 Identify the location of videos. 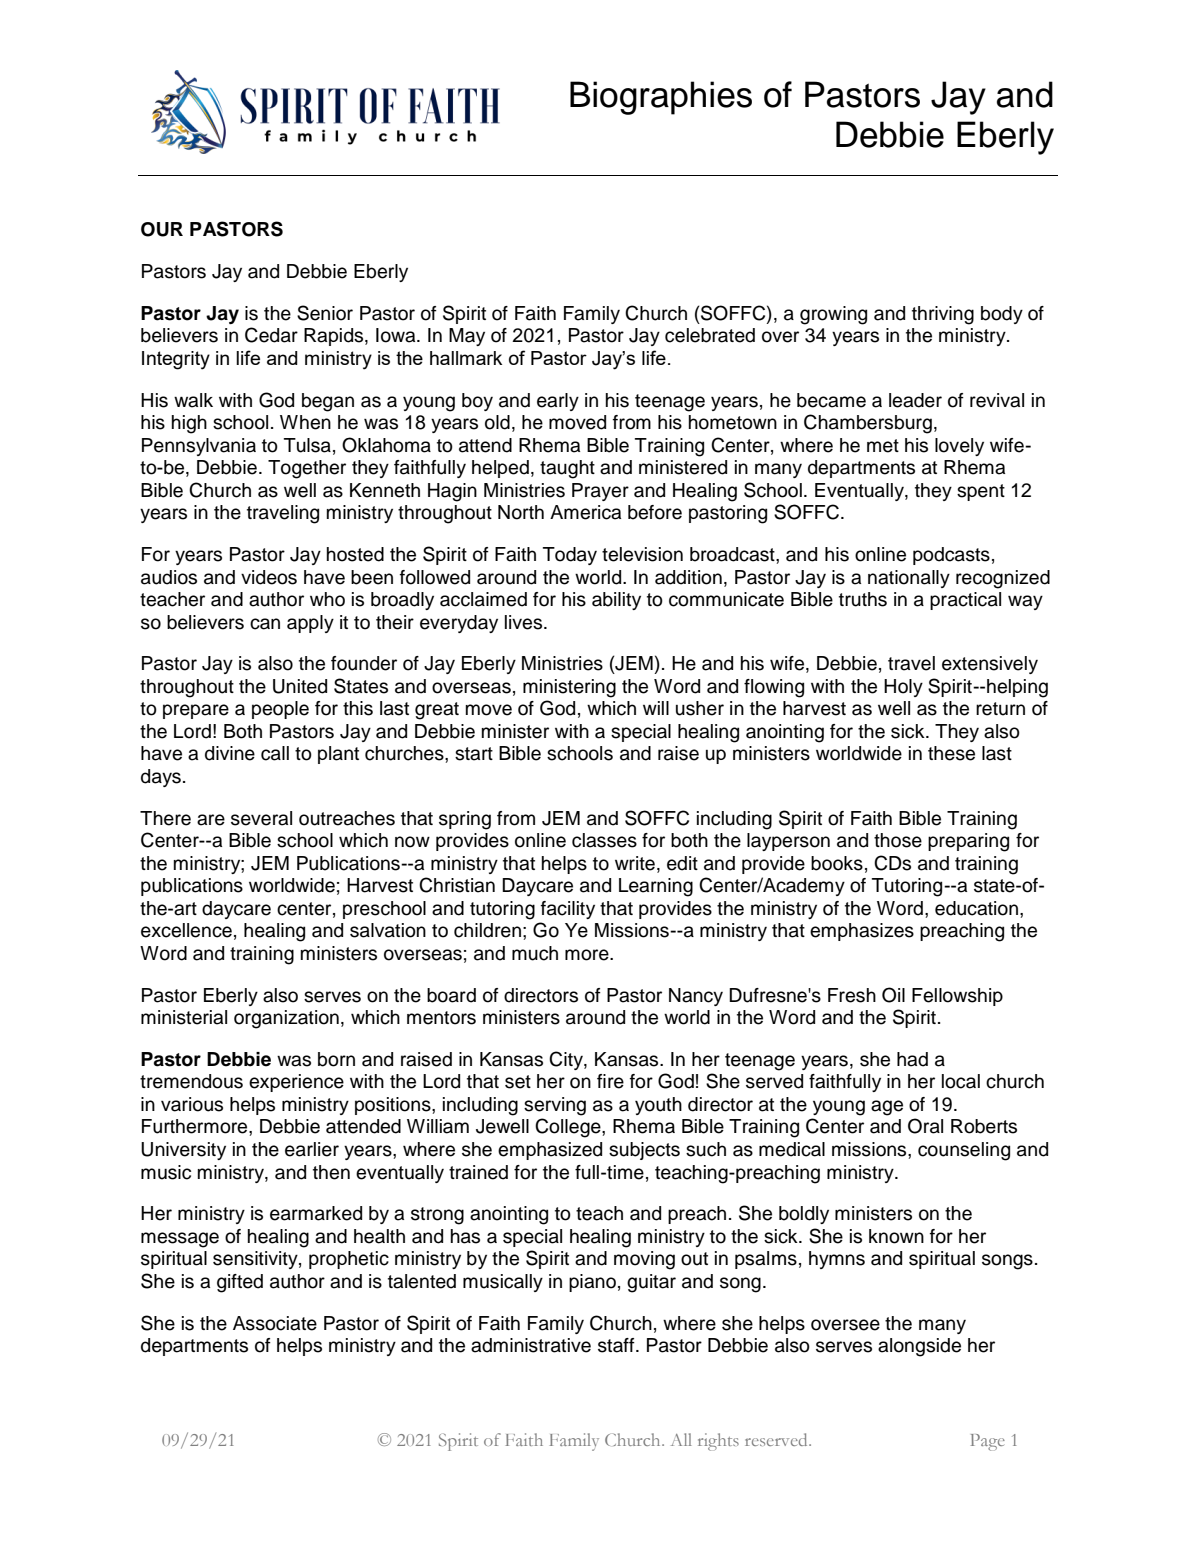
(269, 577).
